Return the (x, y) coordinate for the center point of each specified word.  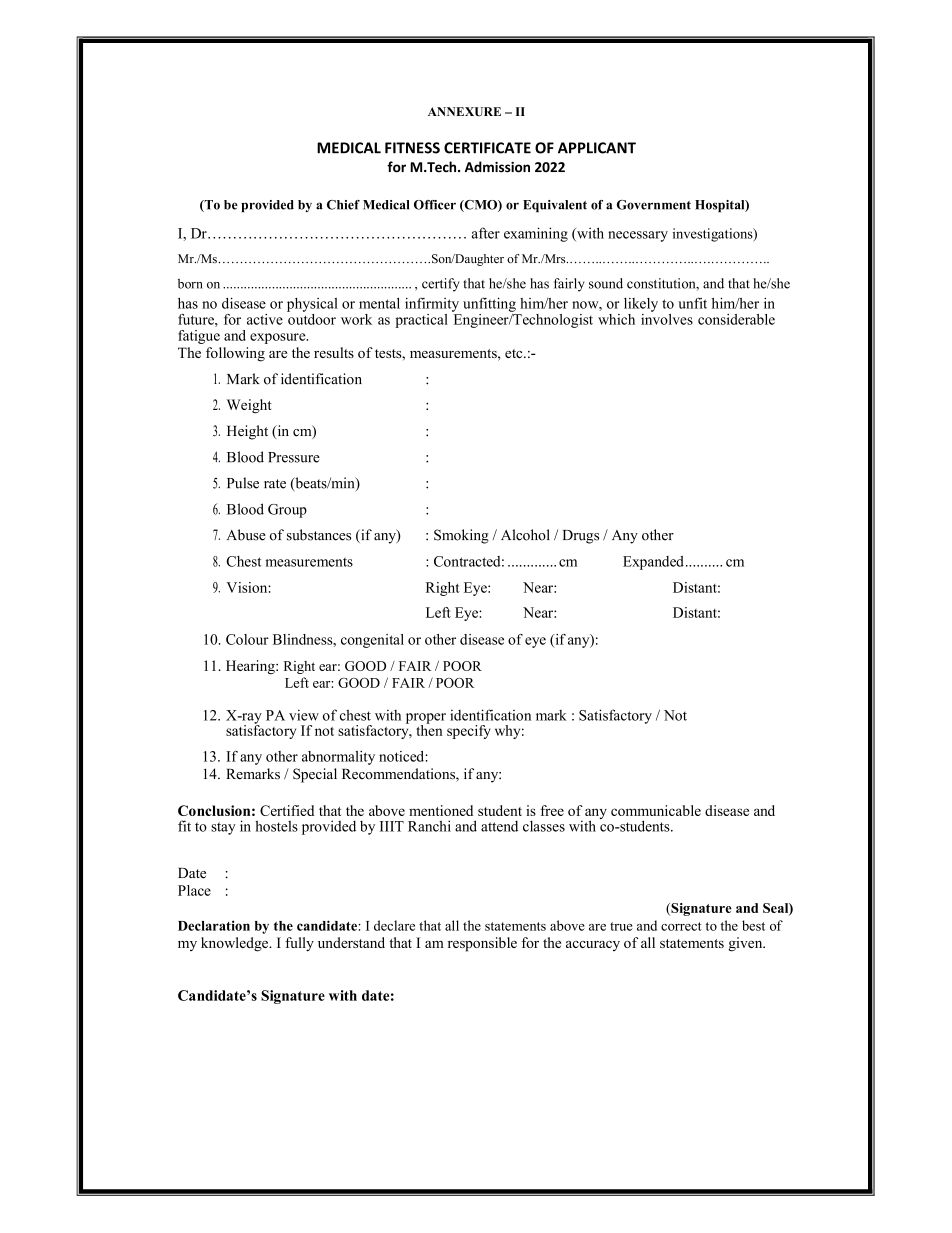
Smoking (461, 536)
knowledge (235, 944)
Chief (343, 205)
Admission (497, 167)
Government (654, 205)
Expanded (653, 563)
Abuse (246, 535)
